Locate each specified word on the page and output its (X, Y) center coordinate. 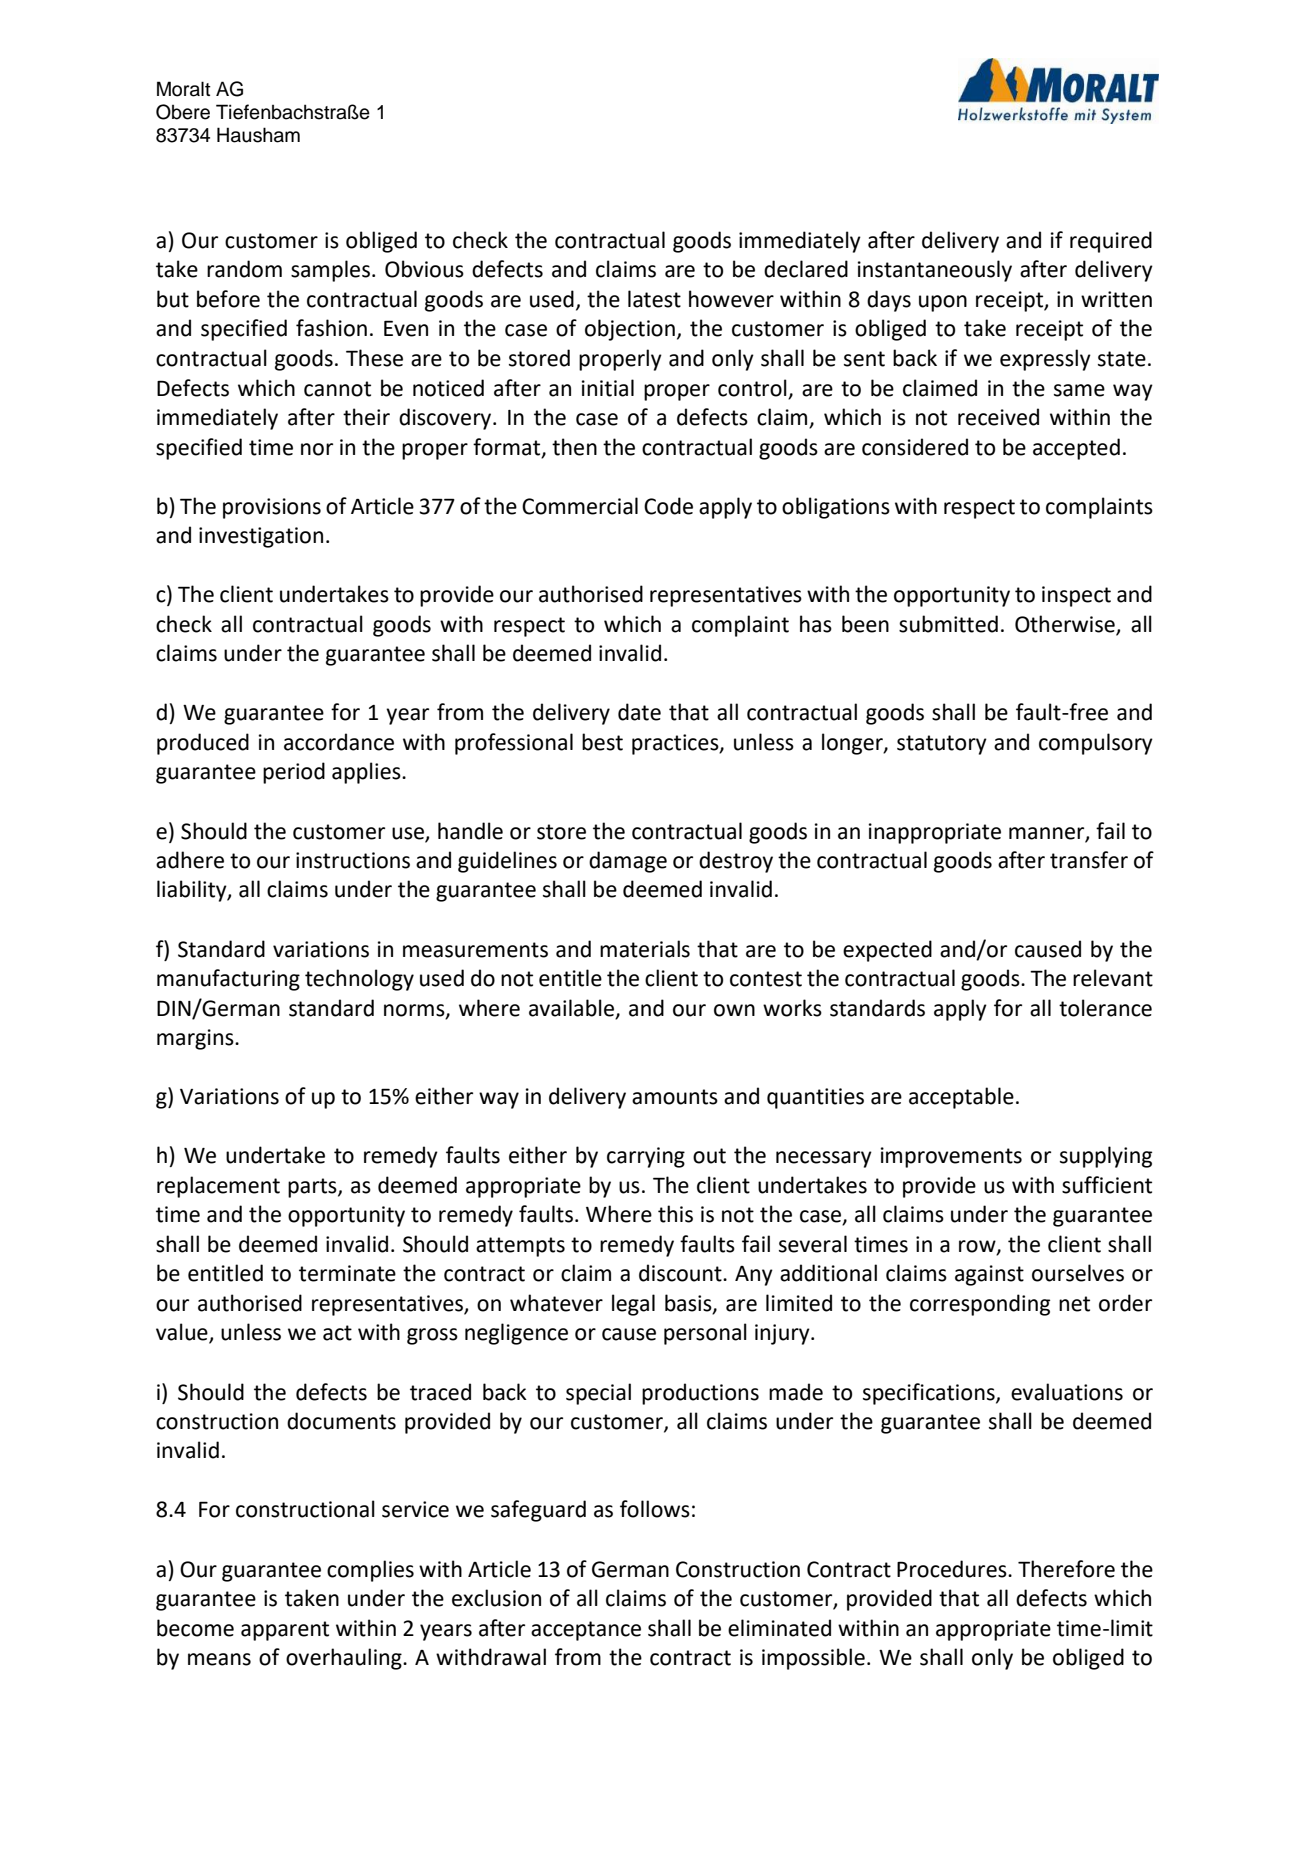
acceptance (586, 1631)
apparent (285, 1631)
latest (654, 299)
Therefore (1066, 1569)
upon (943, 303)
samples (330, 271)
